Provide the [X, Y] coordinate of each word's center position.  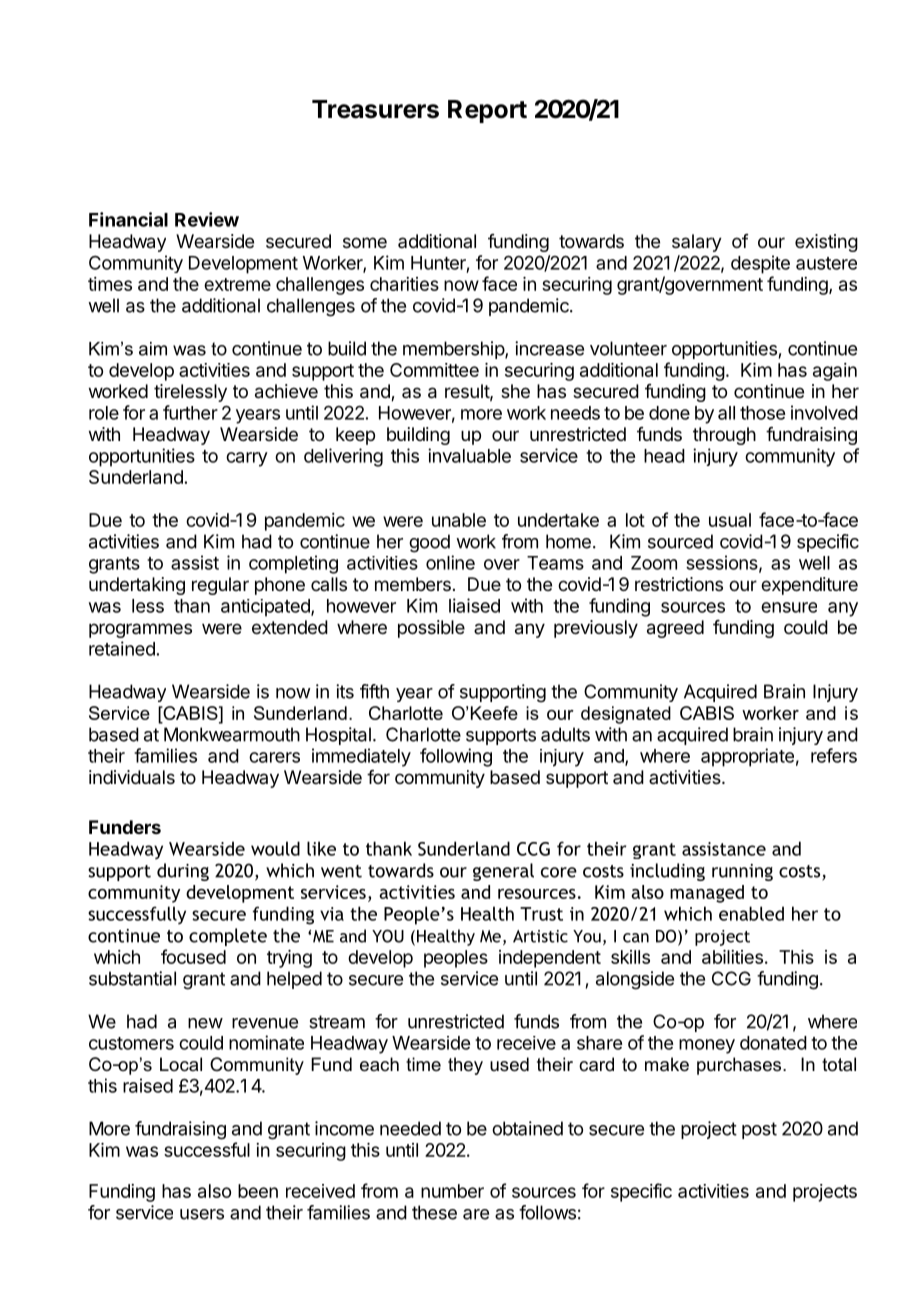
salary [697, 243]
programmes [140, 630]
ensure [789, 607]
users [202, 1214]
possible [431, 629]
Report [487, 111]
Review [207, 219]
